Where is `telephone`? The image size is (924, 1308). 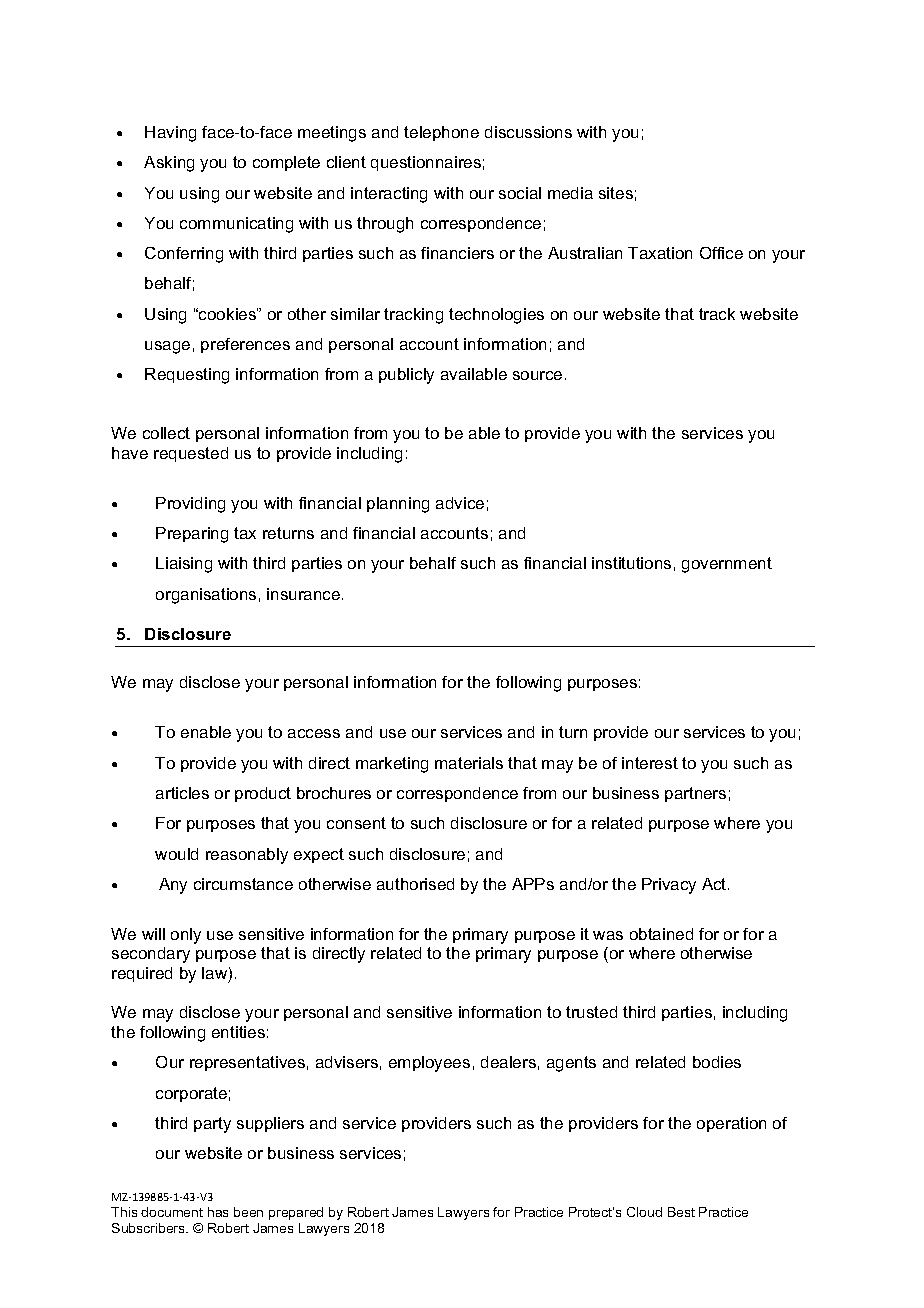 telephone is located at coordinates (441, 133).
